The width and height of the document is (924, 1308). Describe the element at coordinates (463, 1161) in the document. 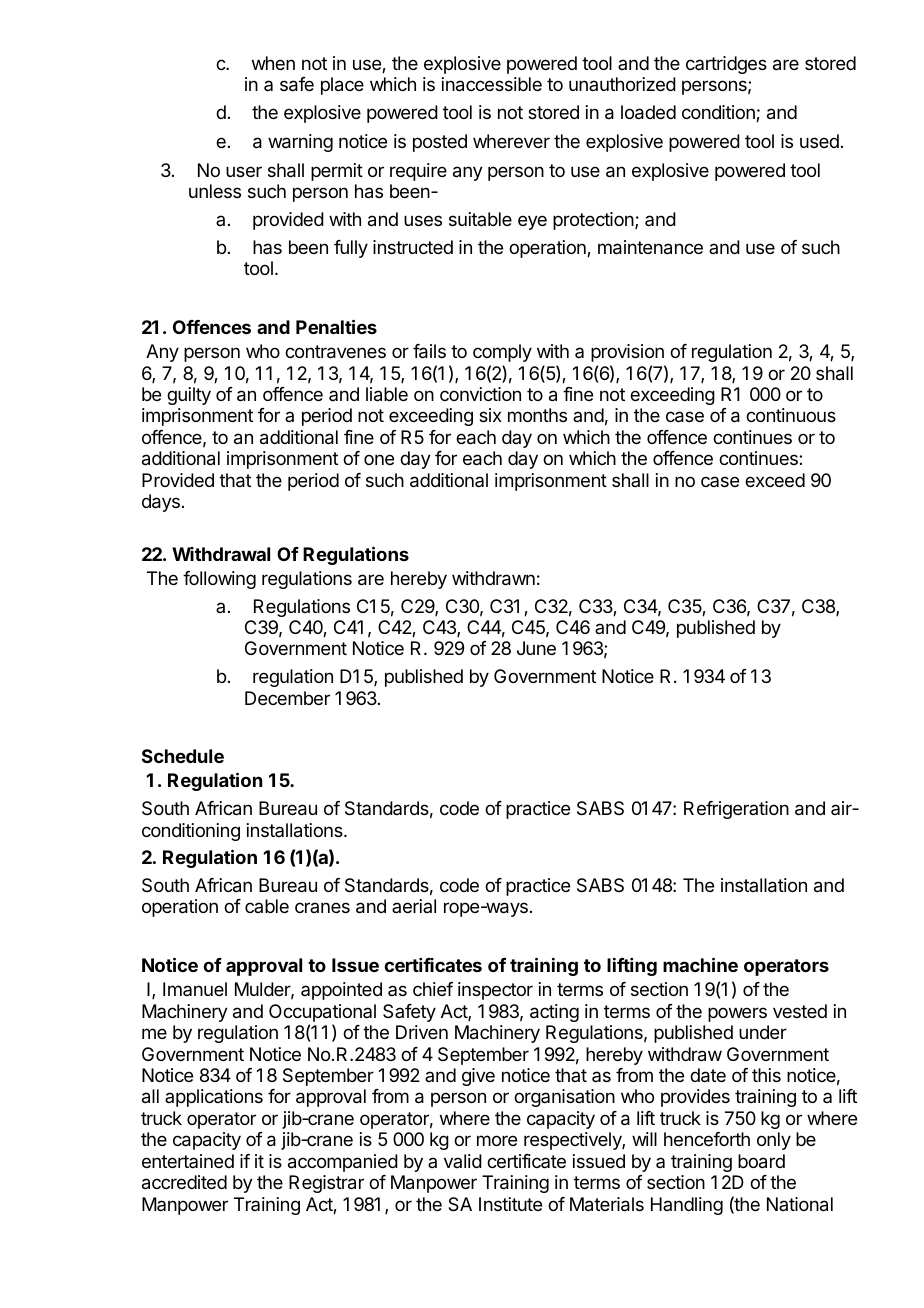

I see `valid` at that location.
